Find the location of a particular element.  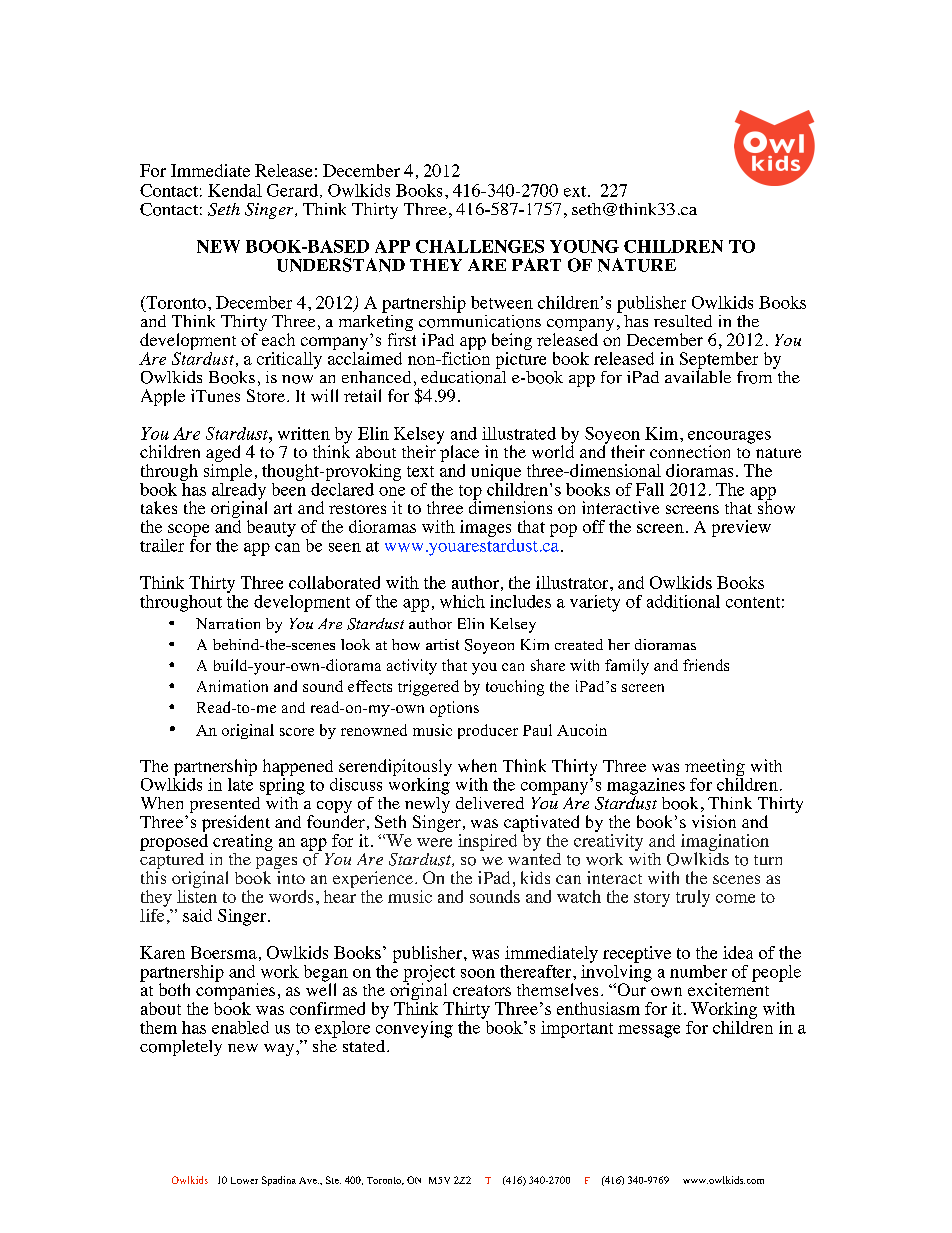

CHALLENGES is located at coordinates (480, 246).
